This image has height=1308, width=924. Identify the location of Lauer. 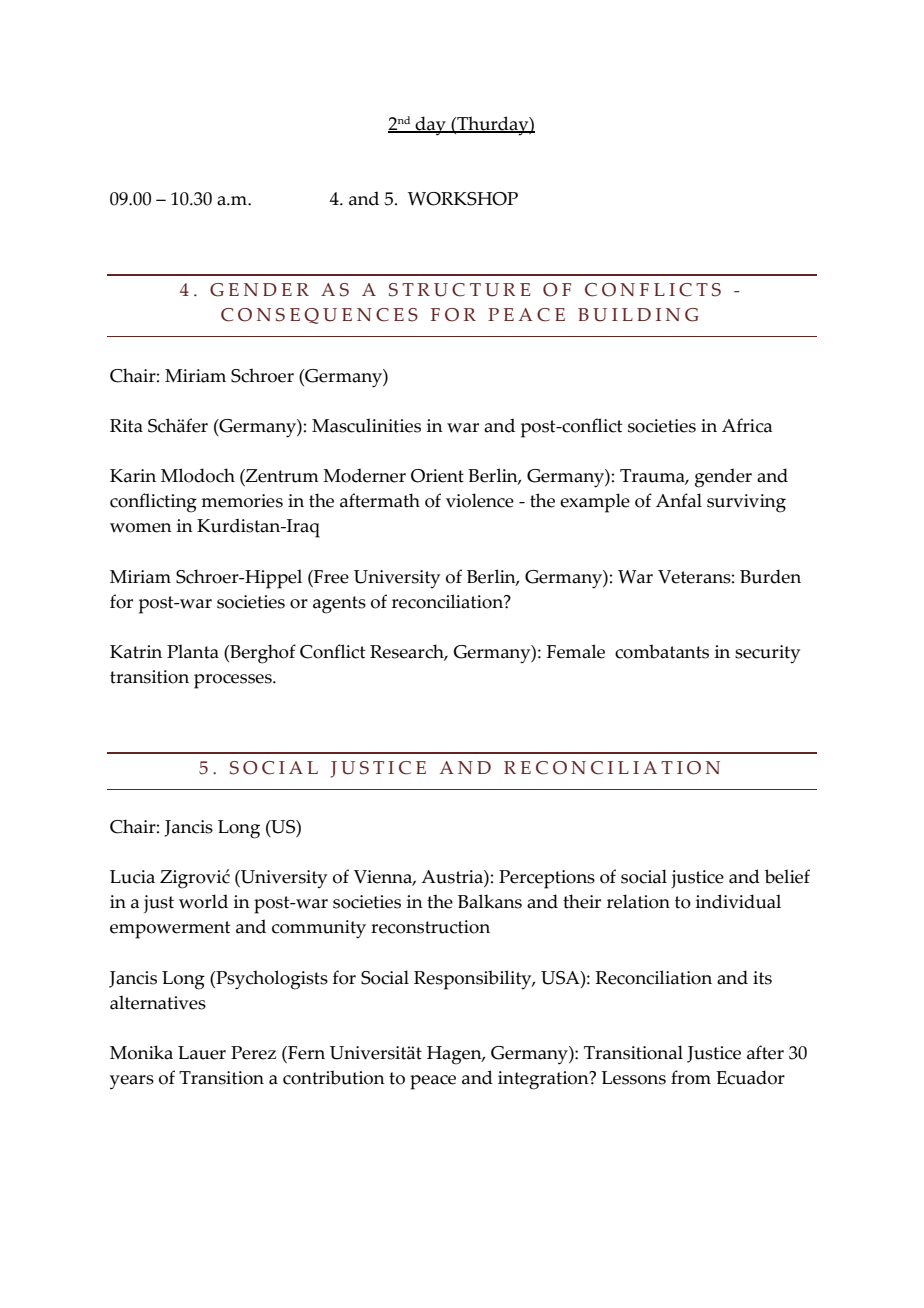
(202, 1053).
